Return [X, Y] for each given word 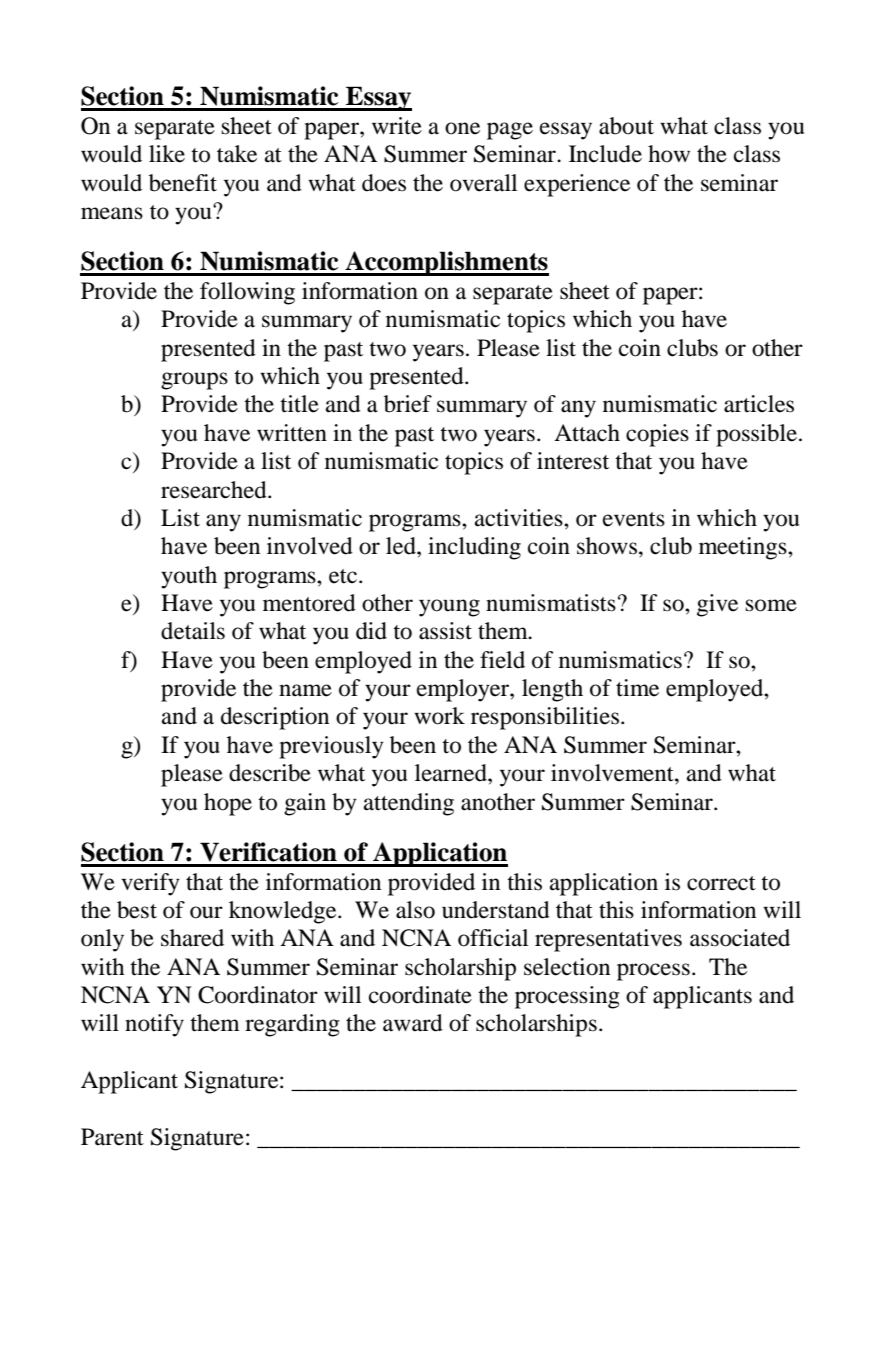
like [167, 154]
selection [567, 967]
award [413, 1023]
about [626, 126]
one [462, 128]
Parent [112, 1137]
